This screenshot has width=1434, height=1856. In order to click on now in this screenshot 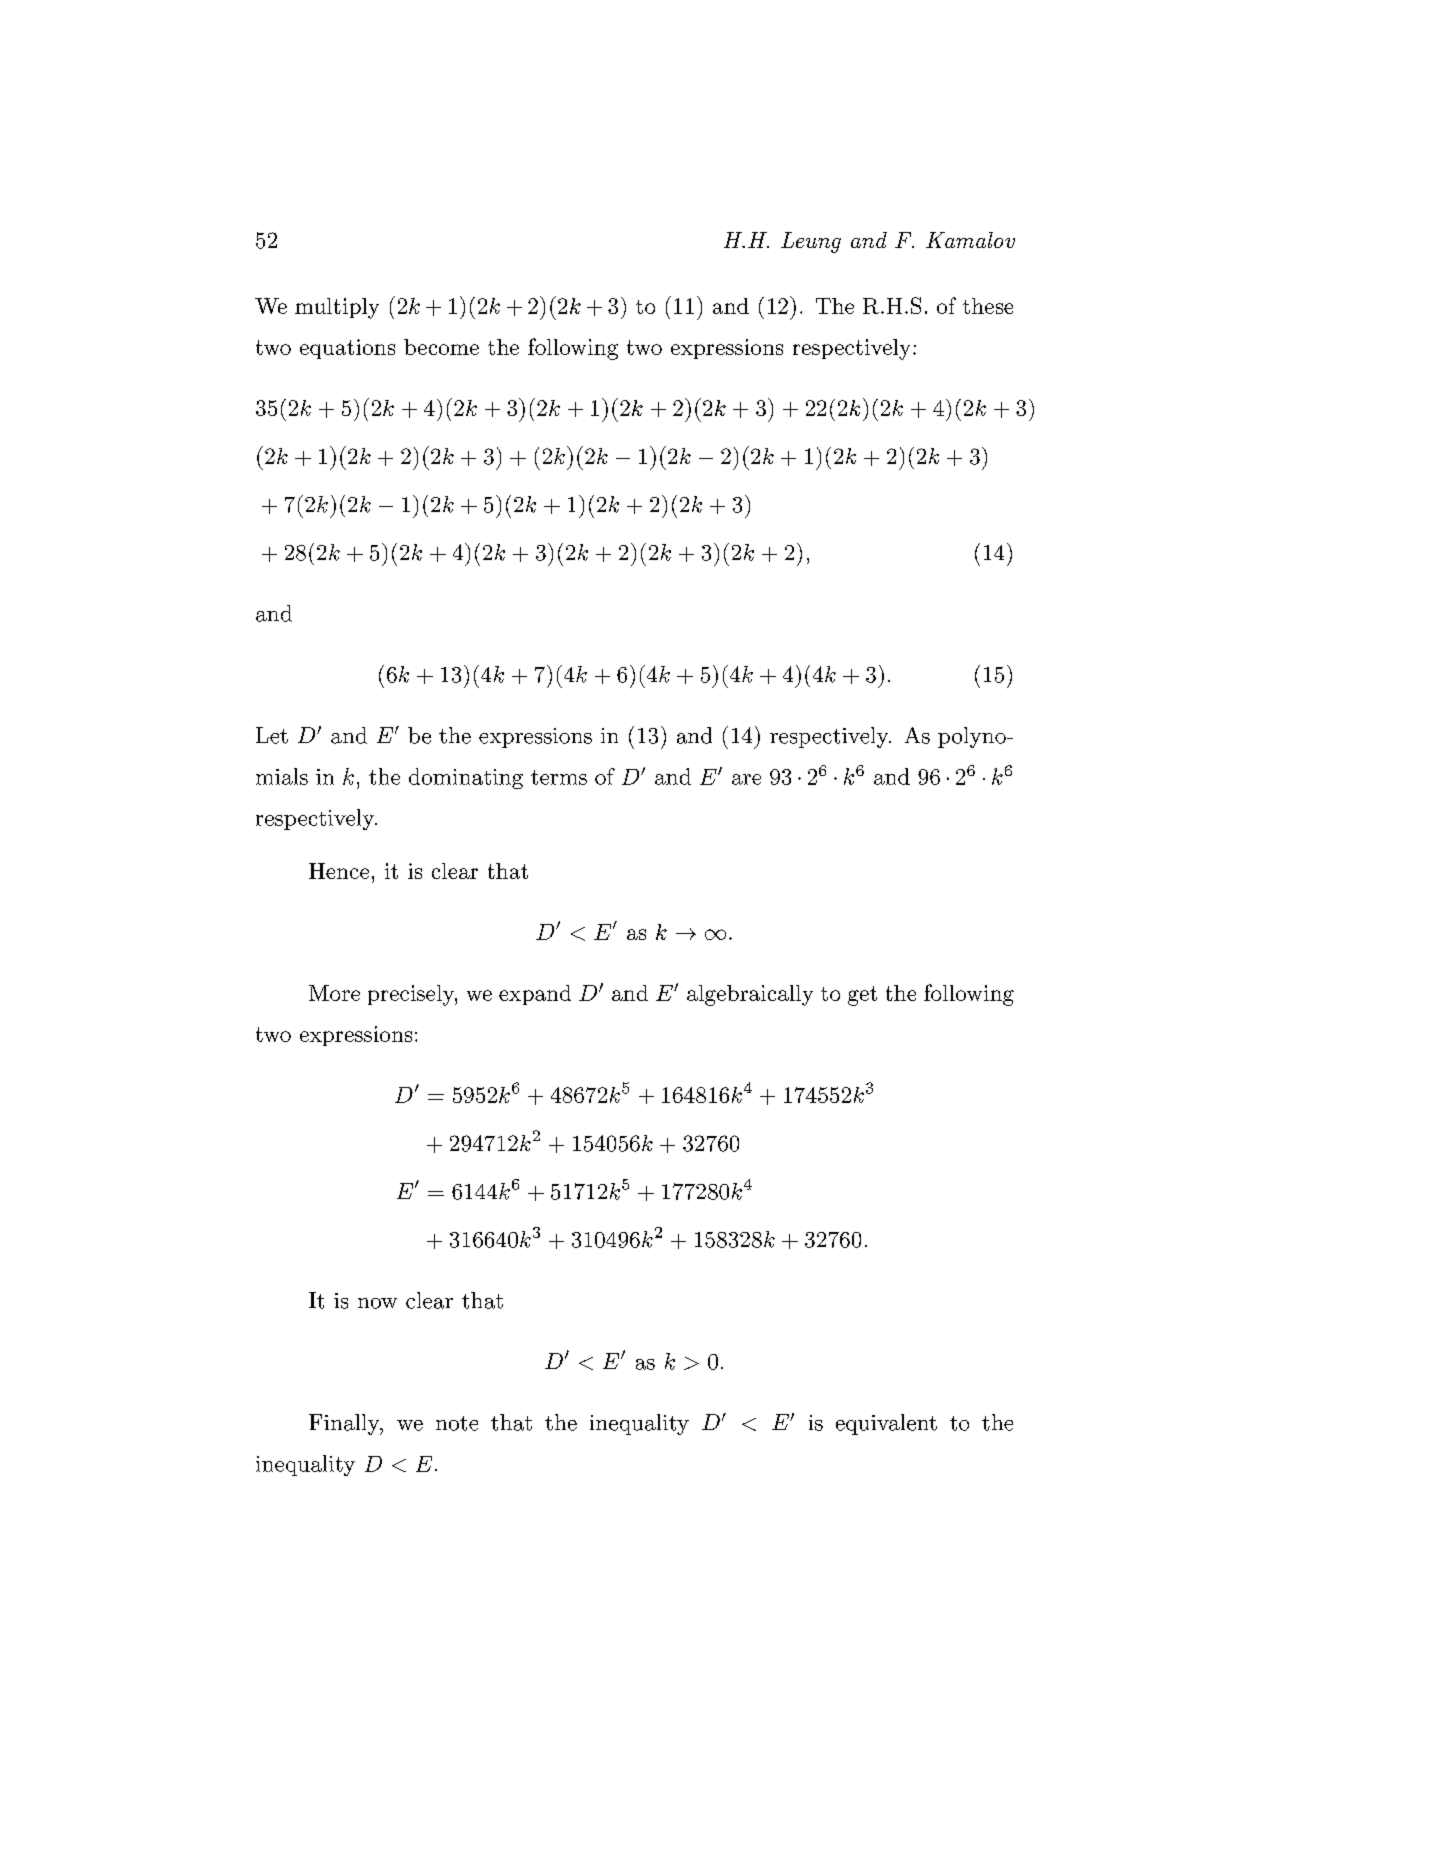, I will do `click(377, 1303)`.
